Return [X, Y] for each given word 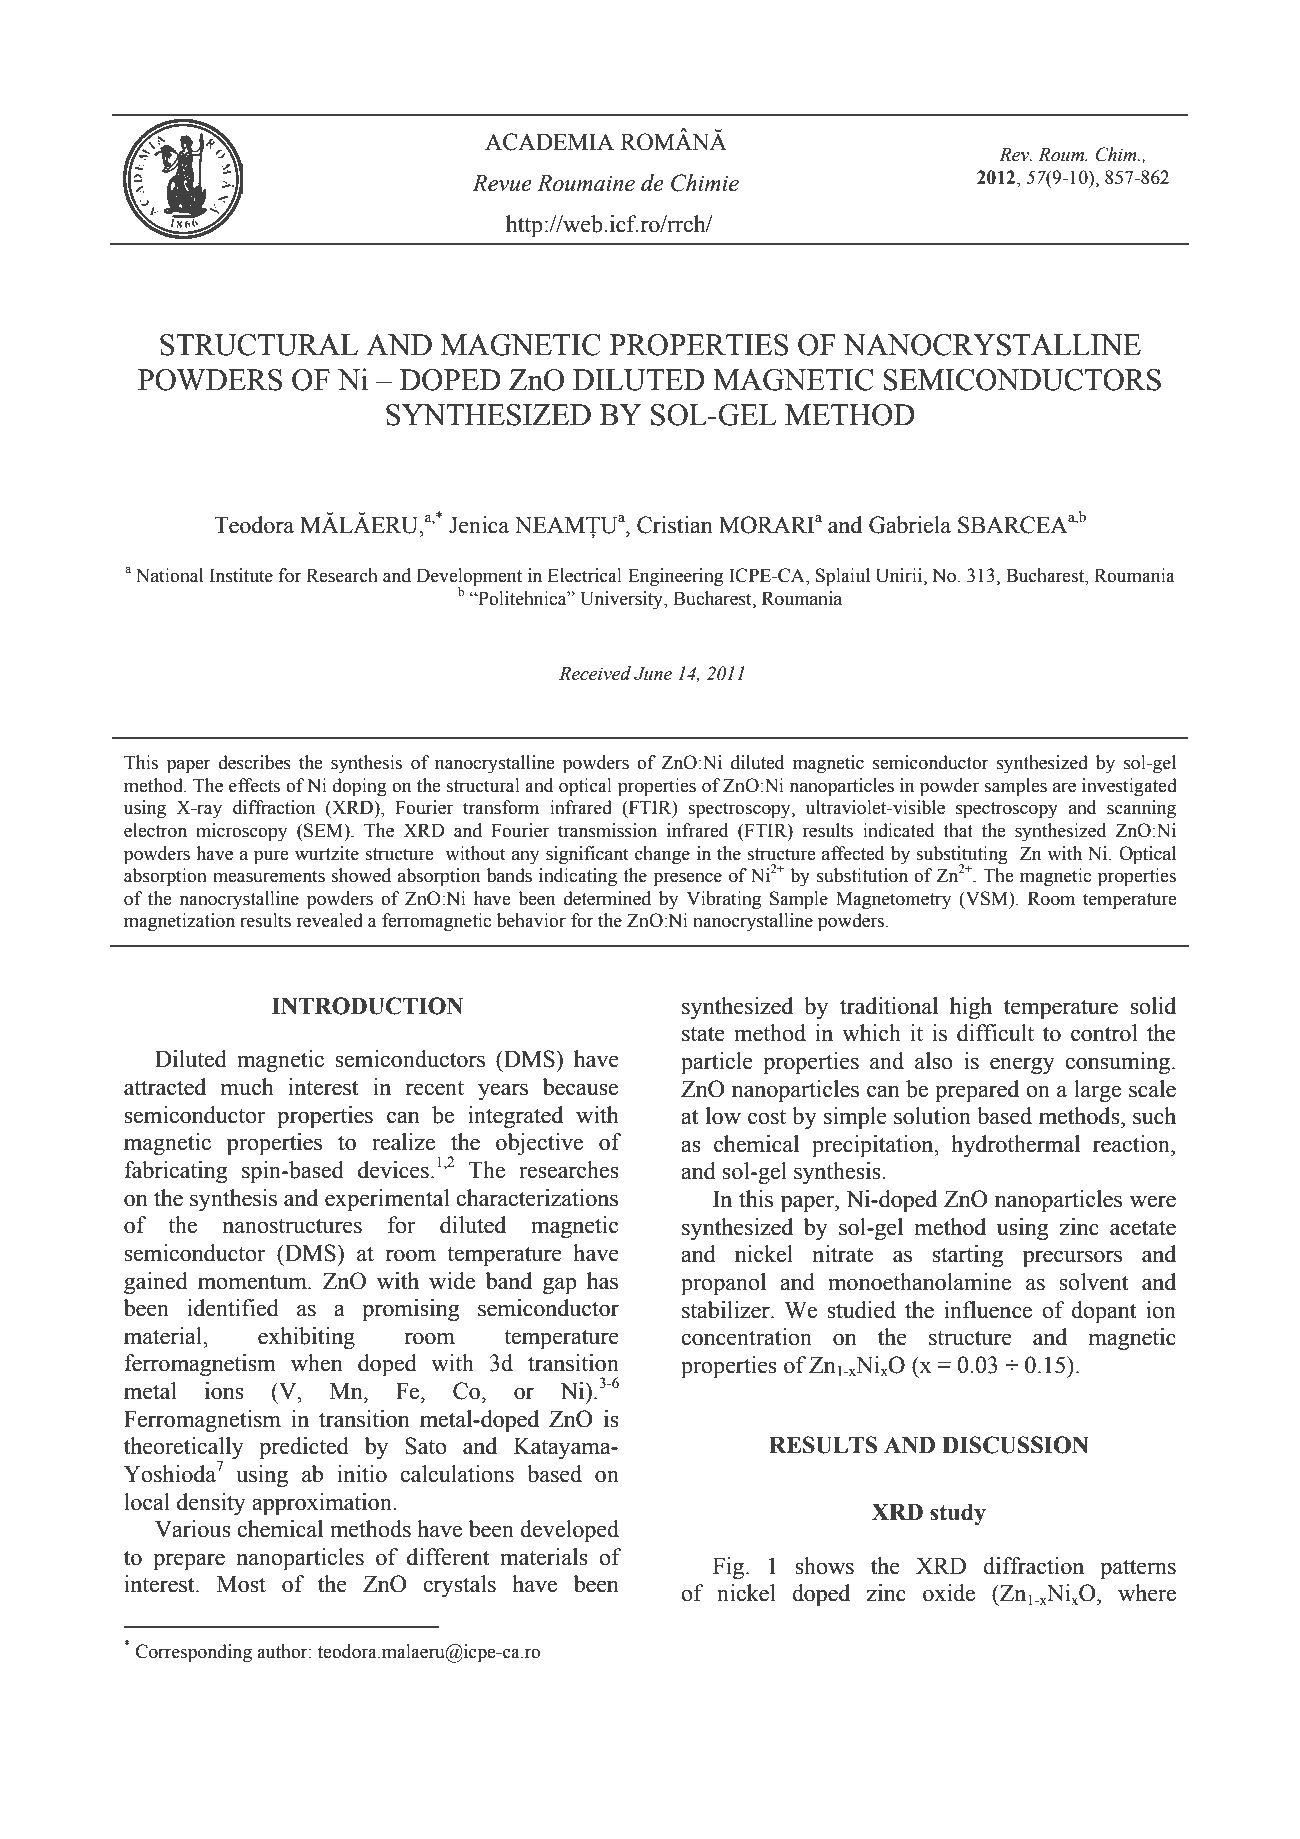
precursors [1072, 1259]
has [602, 1281]
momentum [253, 1282]
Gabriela [910, 525]
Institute [241, 575]
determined [607, 898]
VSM [987, 898]
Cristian [675, 525]
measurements [269, 876]
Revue [502, 183]
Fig [728, 1568]
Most [241, 1584]
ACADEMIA [549, 142]
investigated [1129, 787]
